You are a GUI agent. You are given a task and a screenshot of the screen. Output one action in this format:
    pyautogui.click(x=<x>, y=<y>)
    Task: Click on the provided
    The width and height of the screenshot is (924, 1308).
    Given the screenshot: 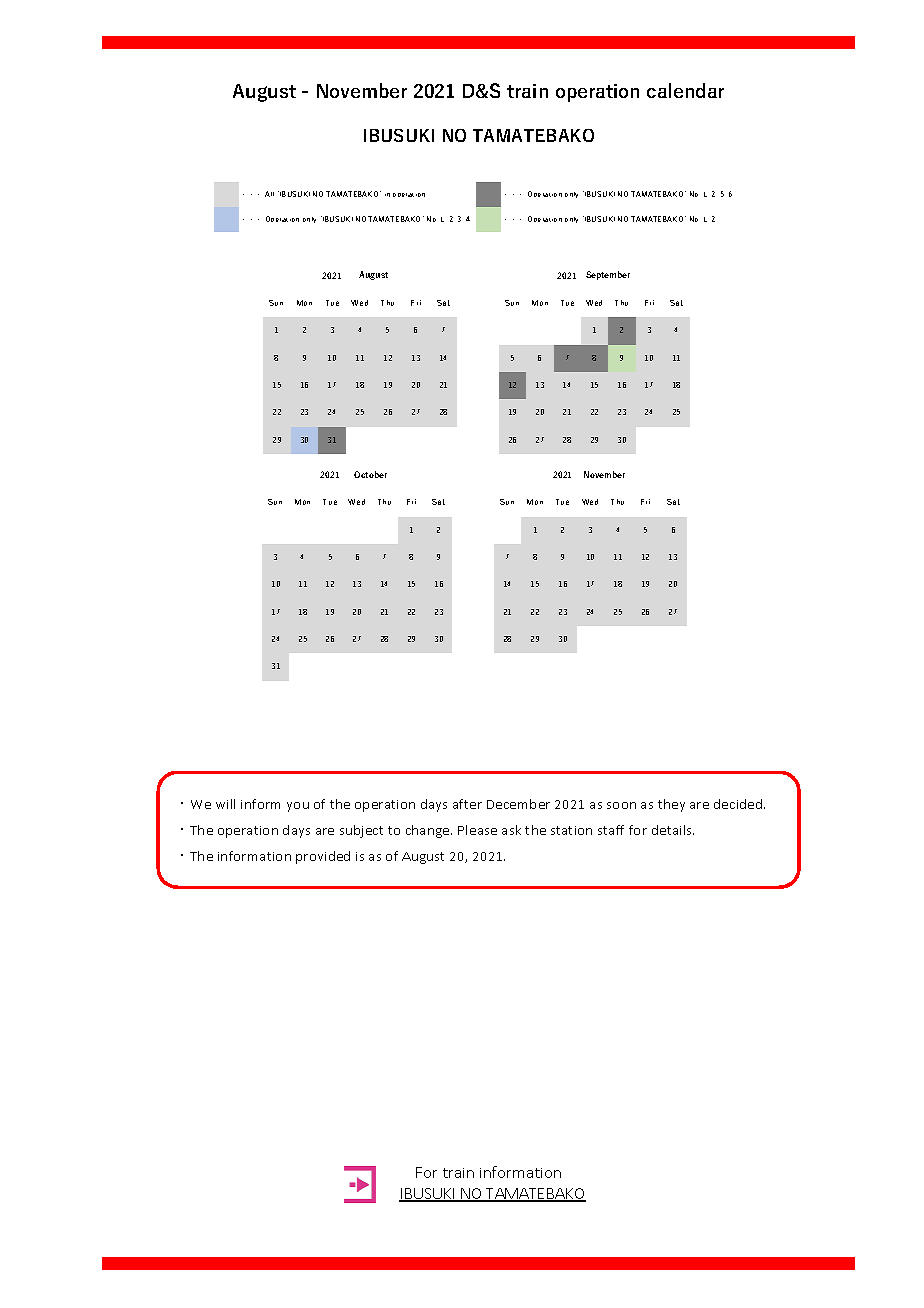 What is the action you would take?
    pyautogui.click(x=323, y=857)
